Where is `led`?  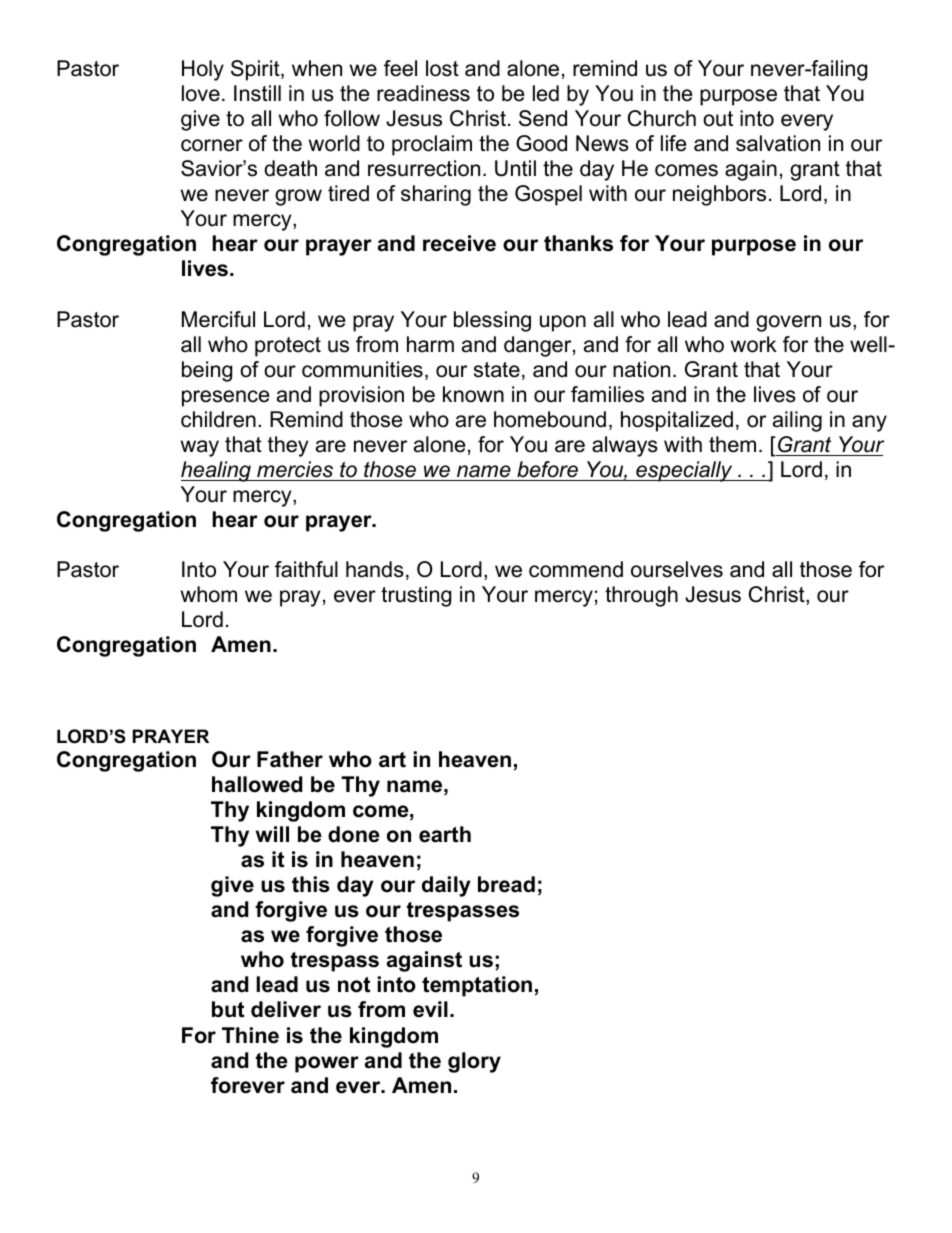 led is located at coordinates (546, 93).
